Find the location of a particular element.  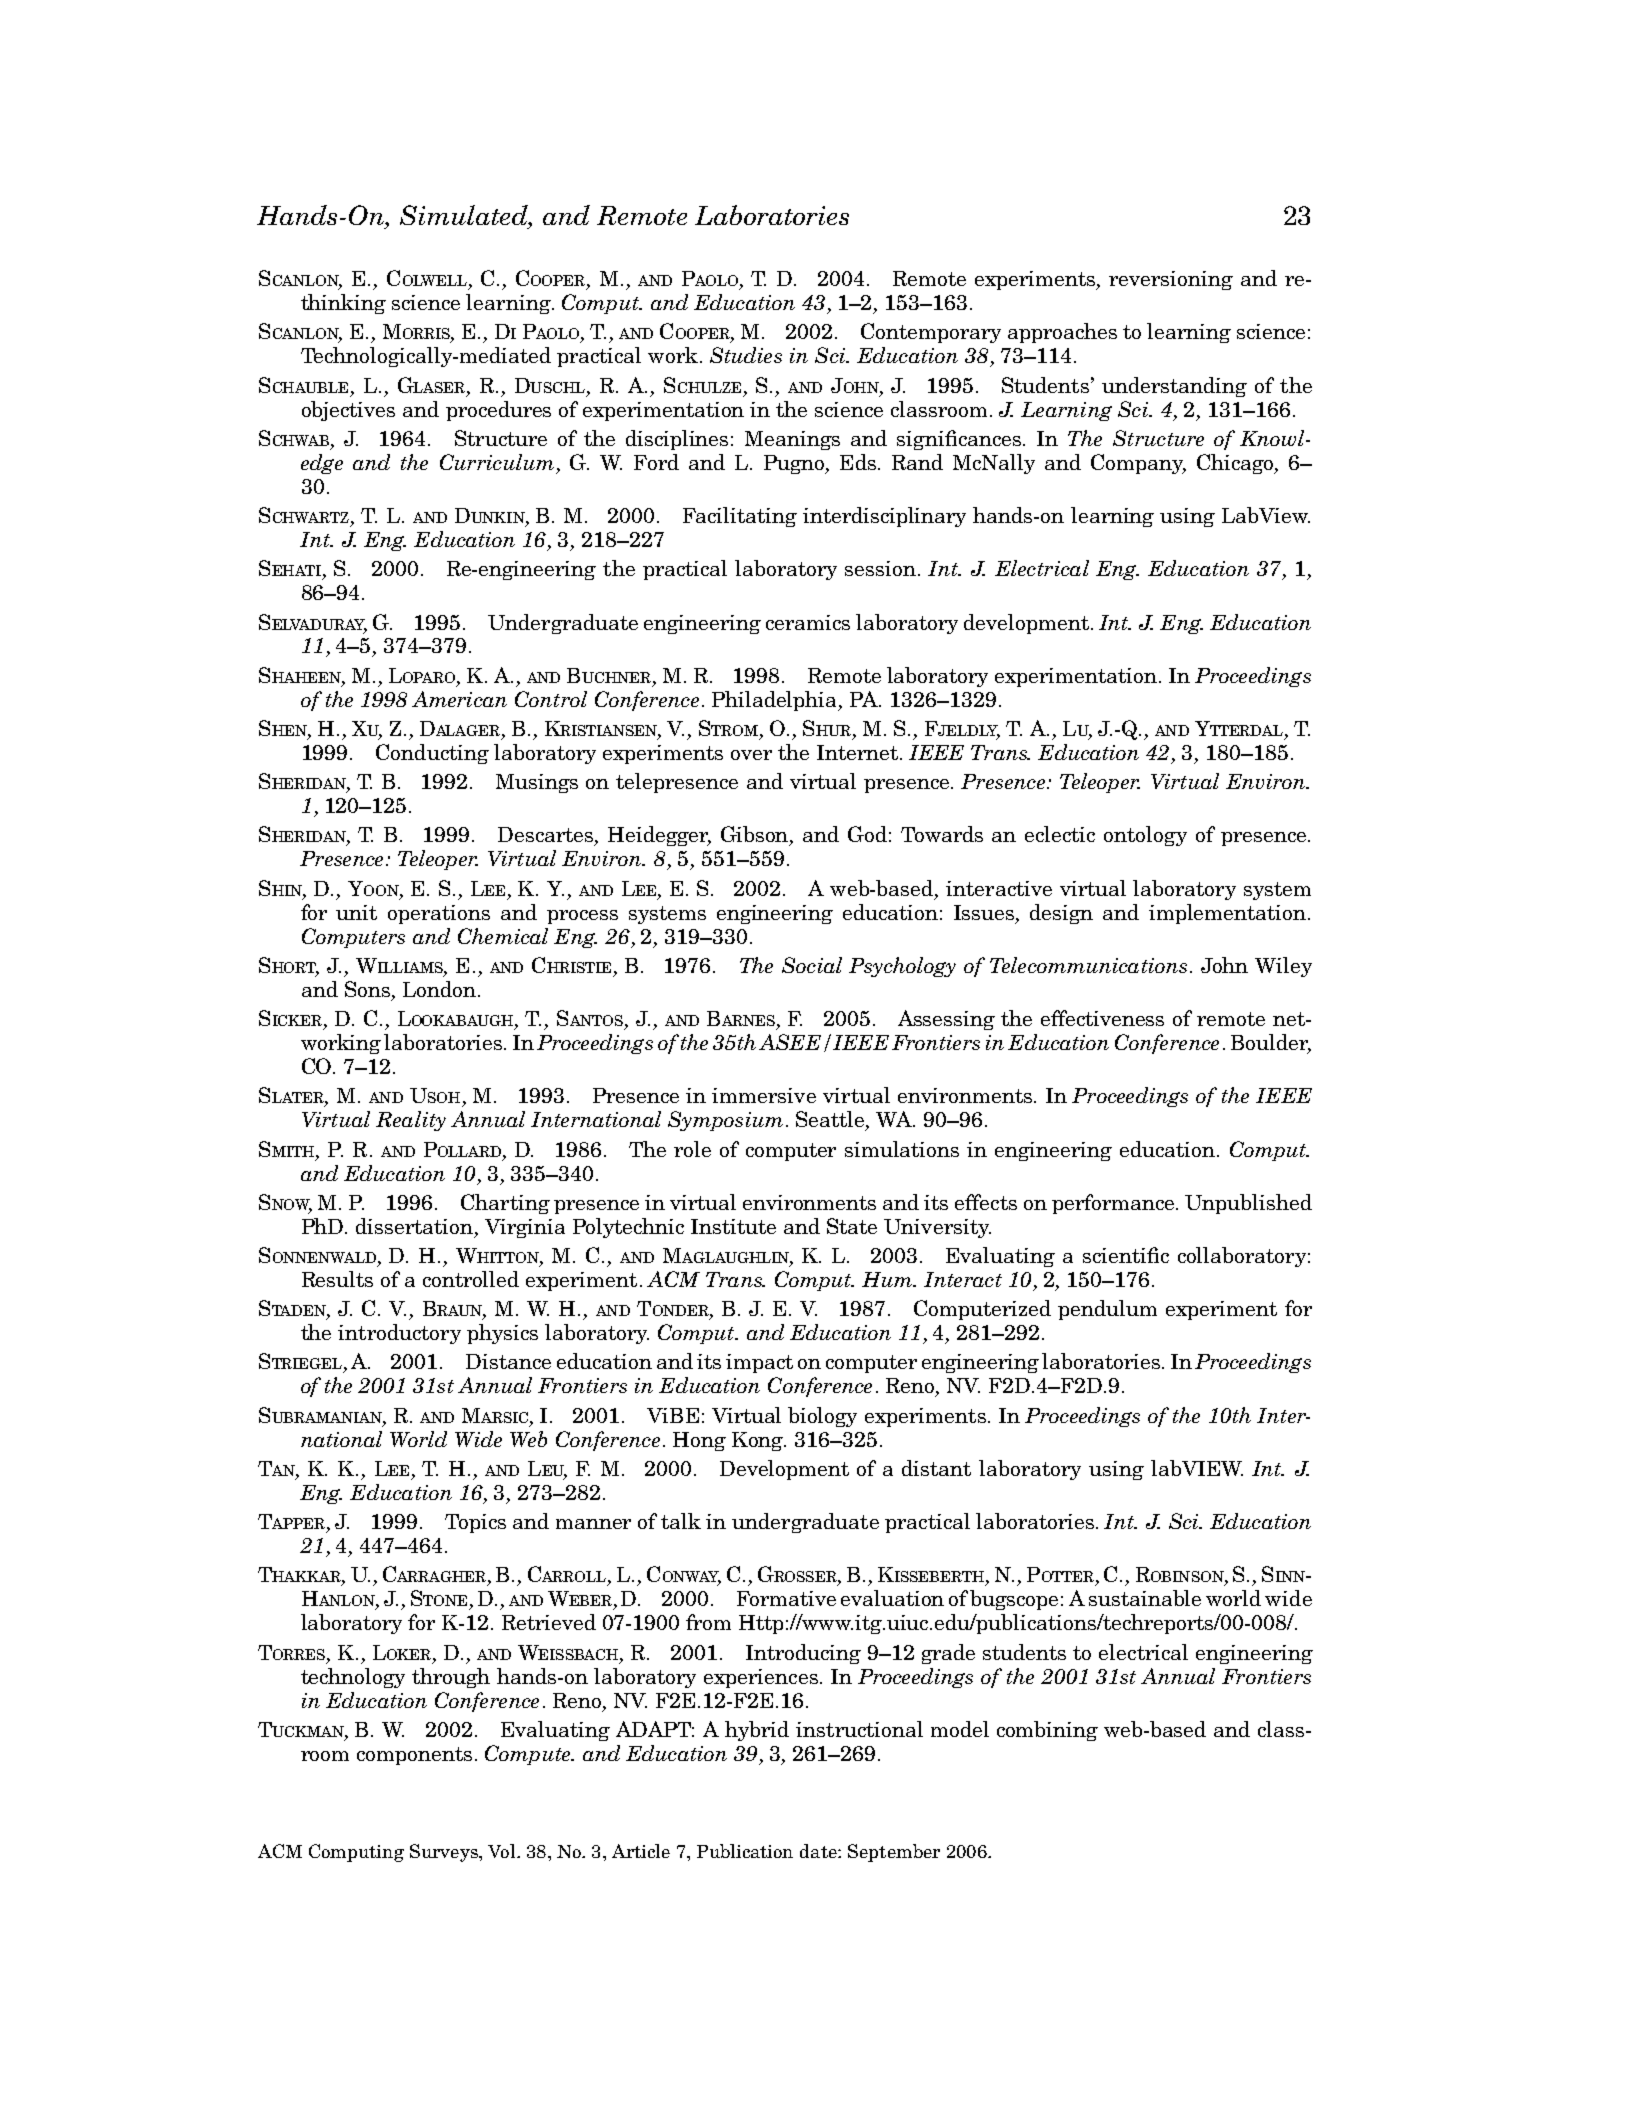

effectiveness is located at coordinates (1102, 1018).
